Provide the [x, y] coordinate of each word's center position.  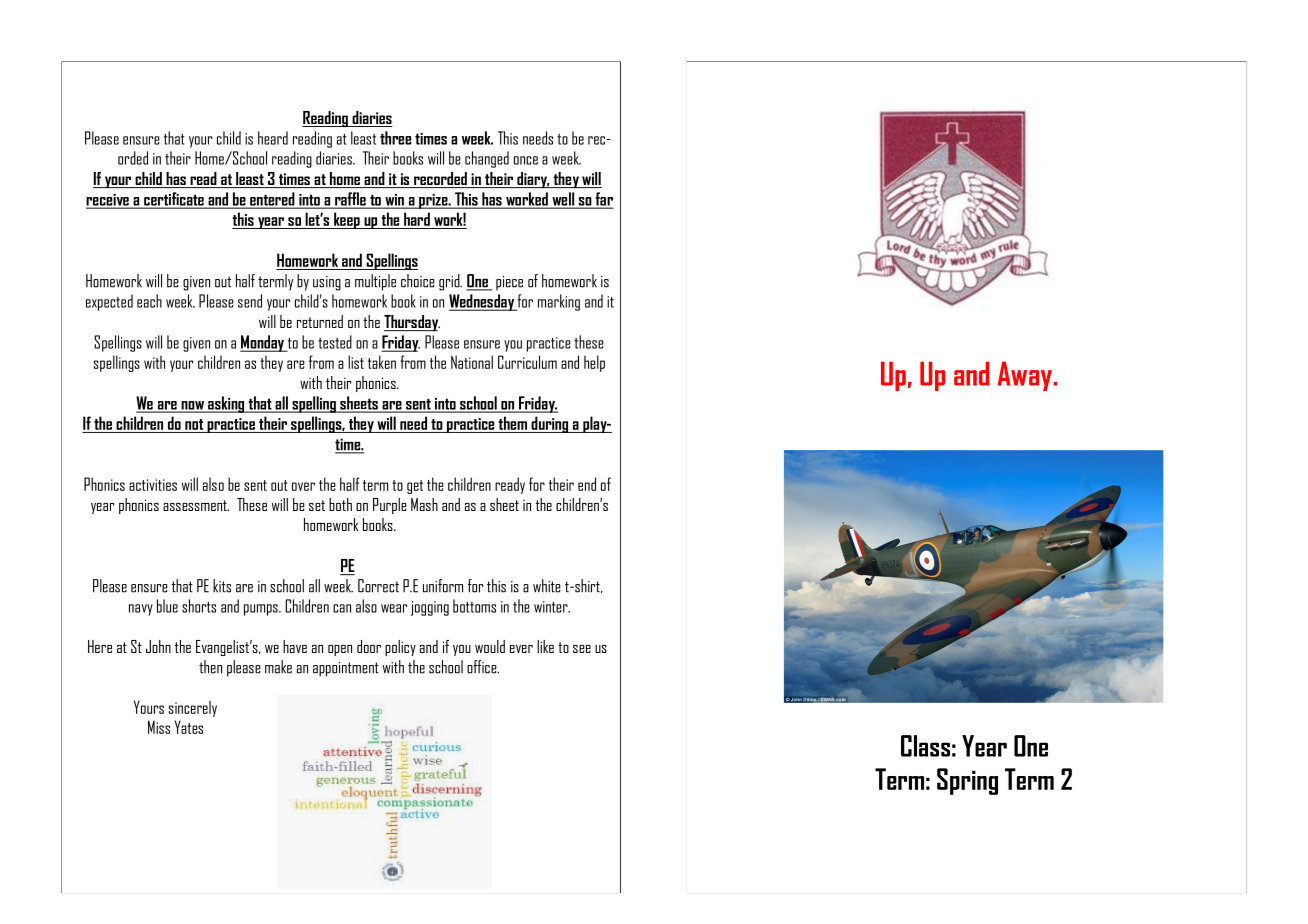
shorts [199, 606]
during [550, 424]
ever [521, 649]
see [582, 649]
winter [552, 607]
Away [1026, 376]
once [526, 160]
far [603, 200]
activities [153, 485]
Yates [189, 727]
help [594, 363]
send [250, 301]
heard [273, 138]
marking [559, 302]
